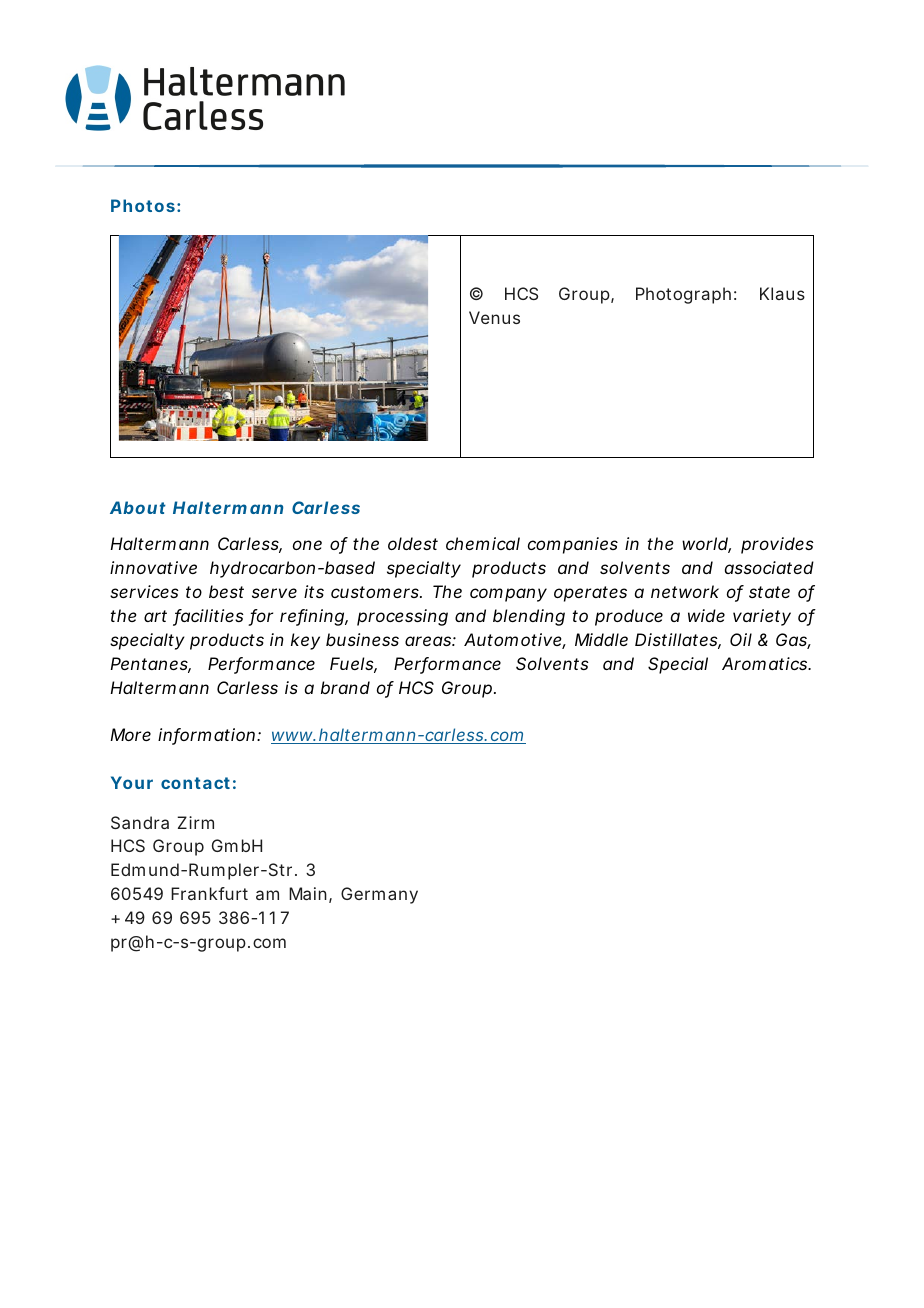  I want to click on world, so click(705, 545).
